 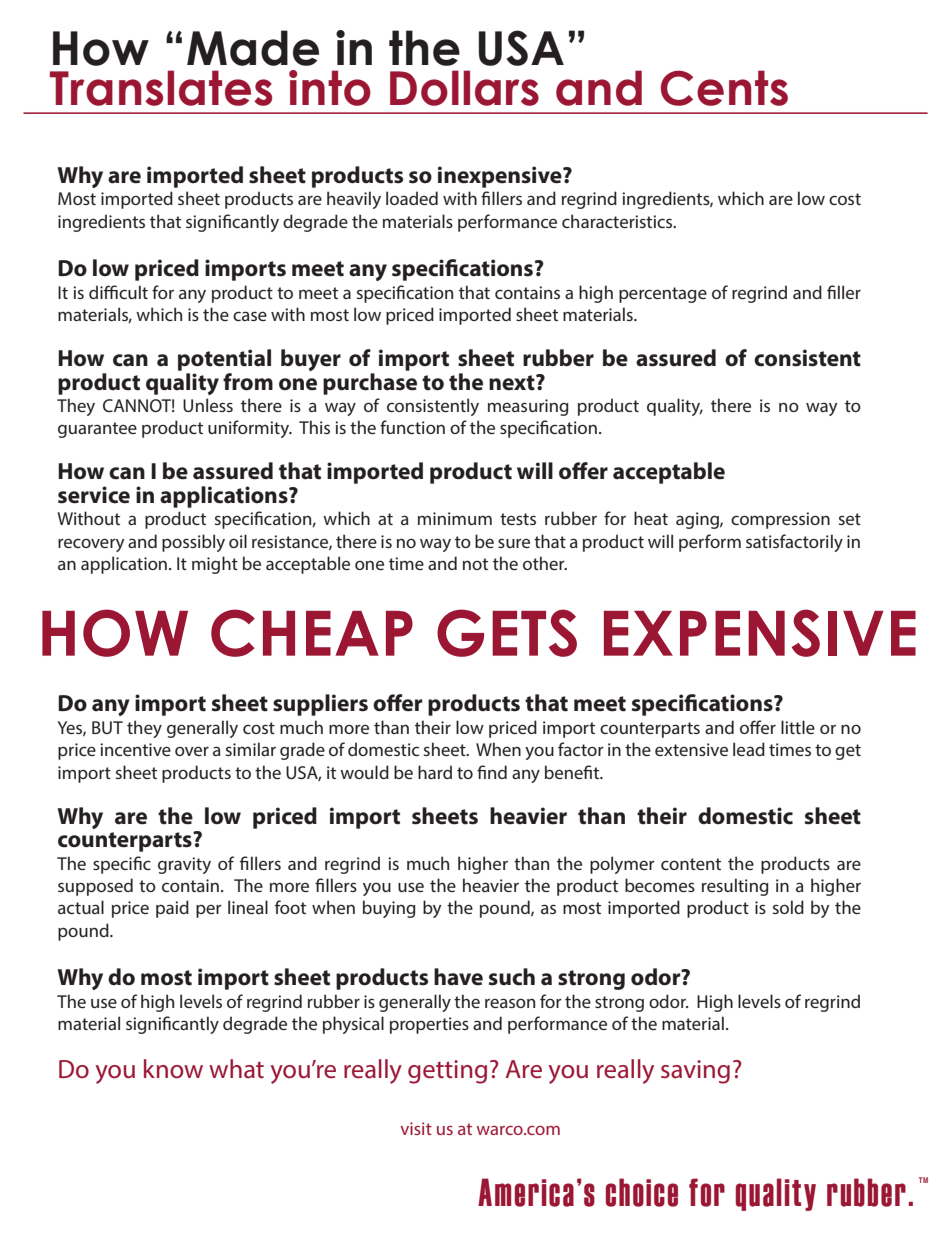 What do you see at coordinates (161, 88) in the screenshot?
I see `Translates` at bounding box center [161, 88].
